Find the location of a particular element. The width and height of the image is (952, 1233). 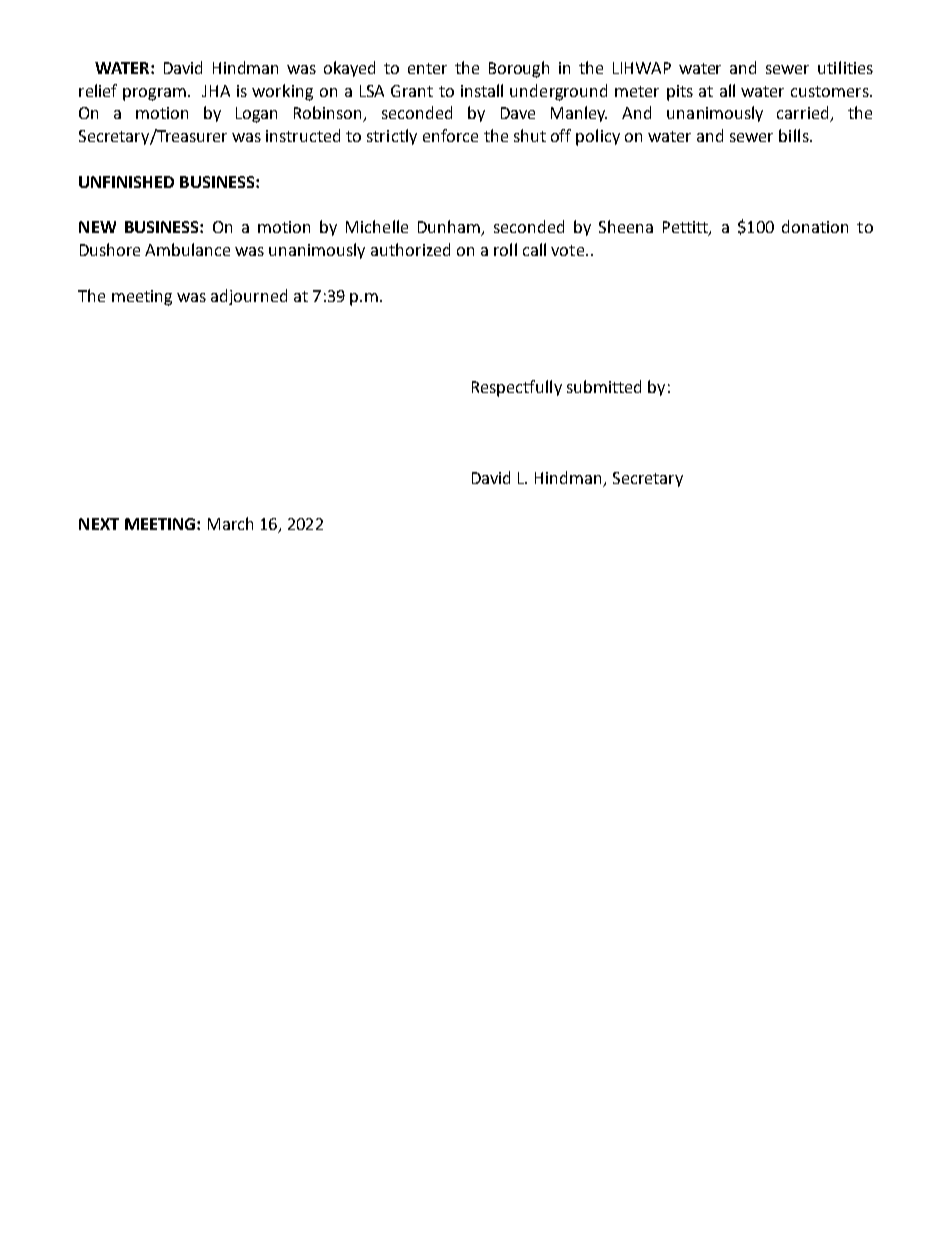

submitted is located at coordinates (604, 386).
